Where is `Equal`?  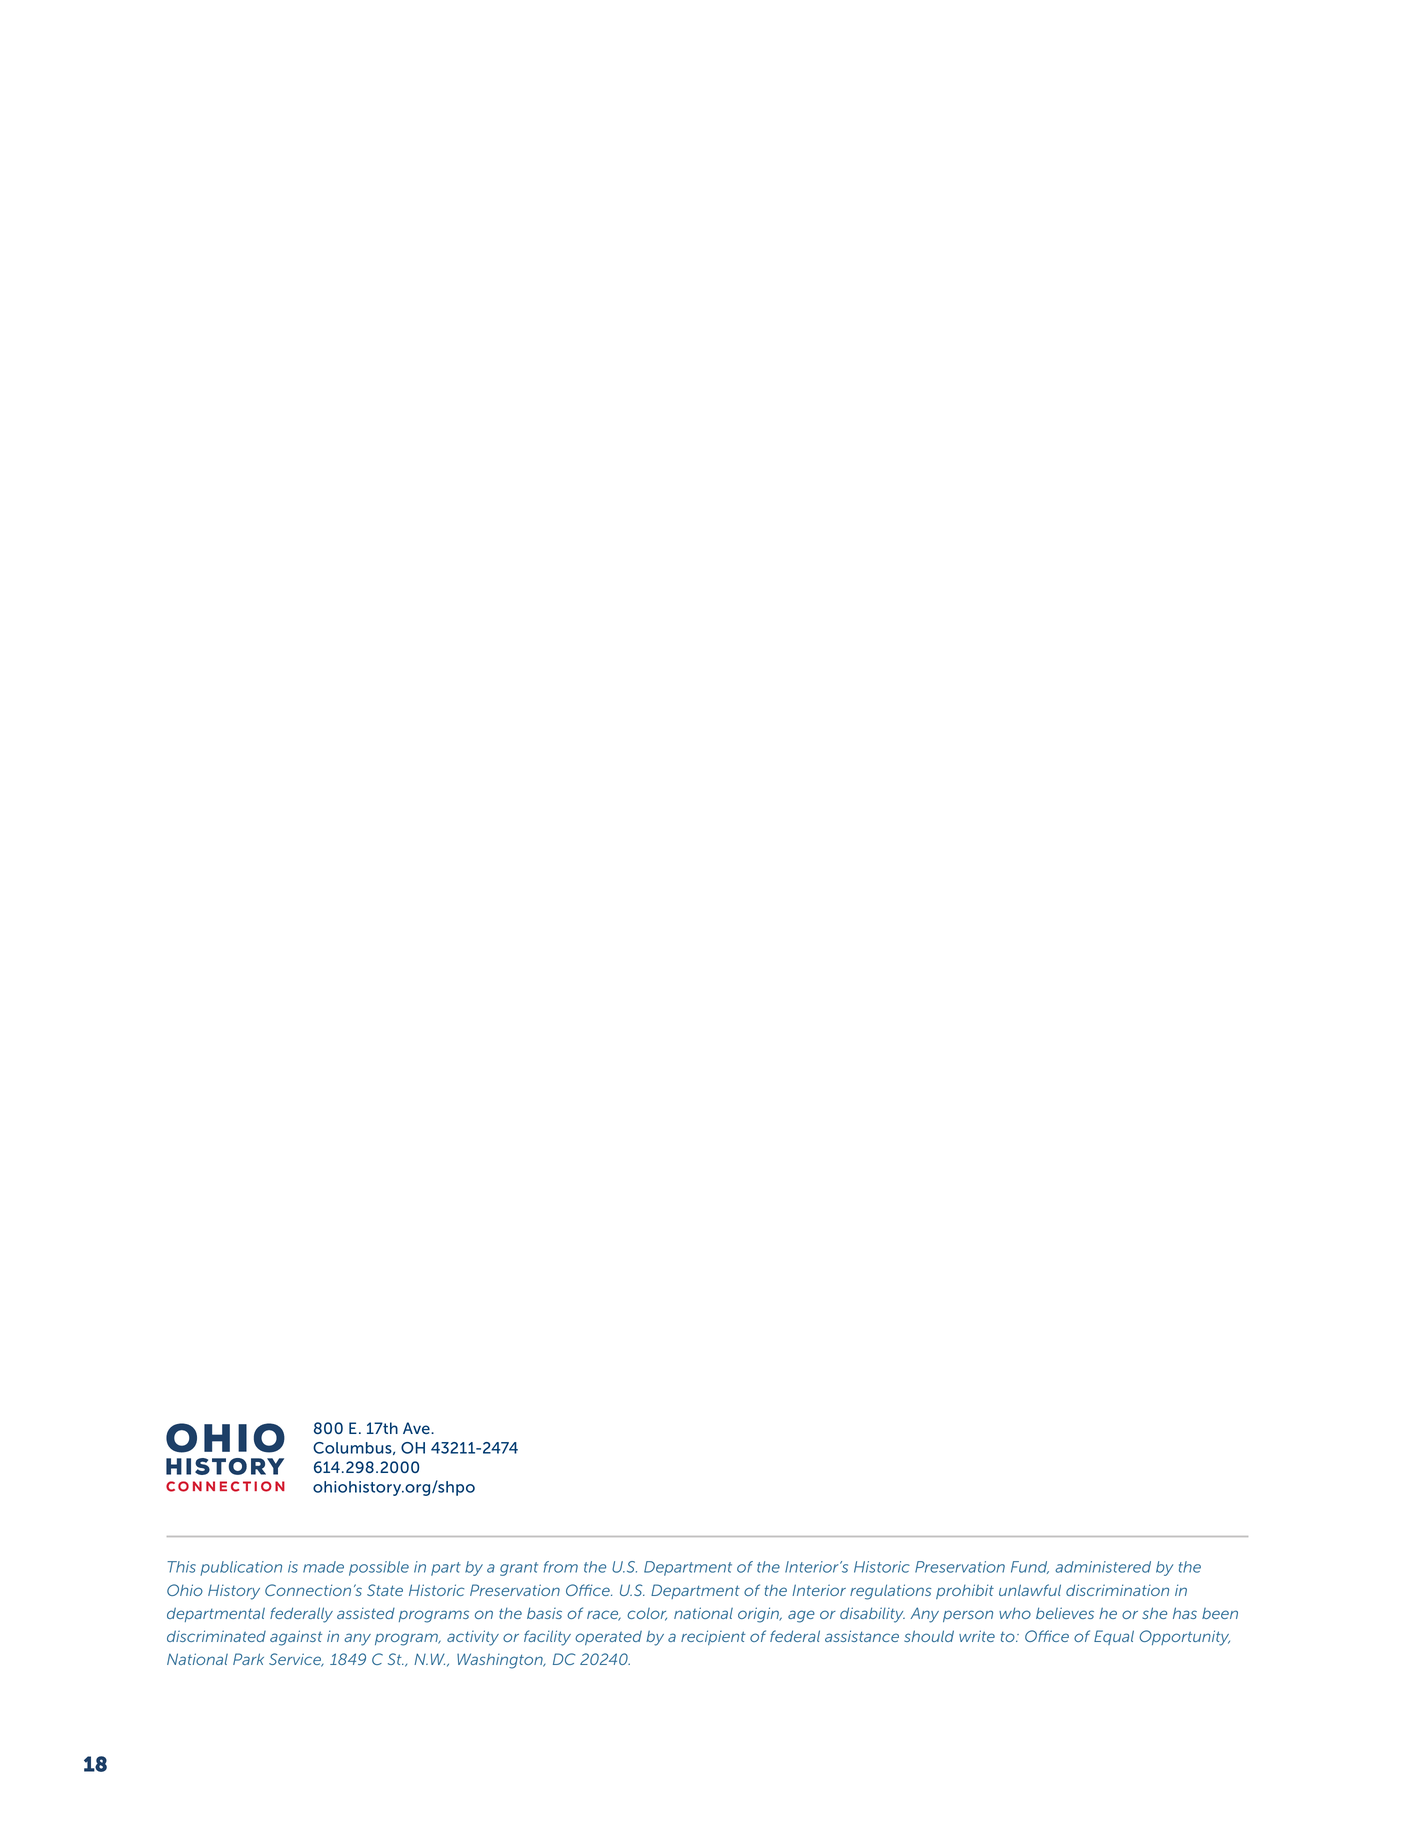 Equal is located at coordinates (1114, 1637).
